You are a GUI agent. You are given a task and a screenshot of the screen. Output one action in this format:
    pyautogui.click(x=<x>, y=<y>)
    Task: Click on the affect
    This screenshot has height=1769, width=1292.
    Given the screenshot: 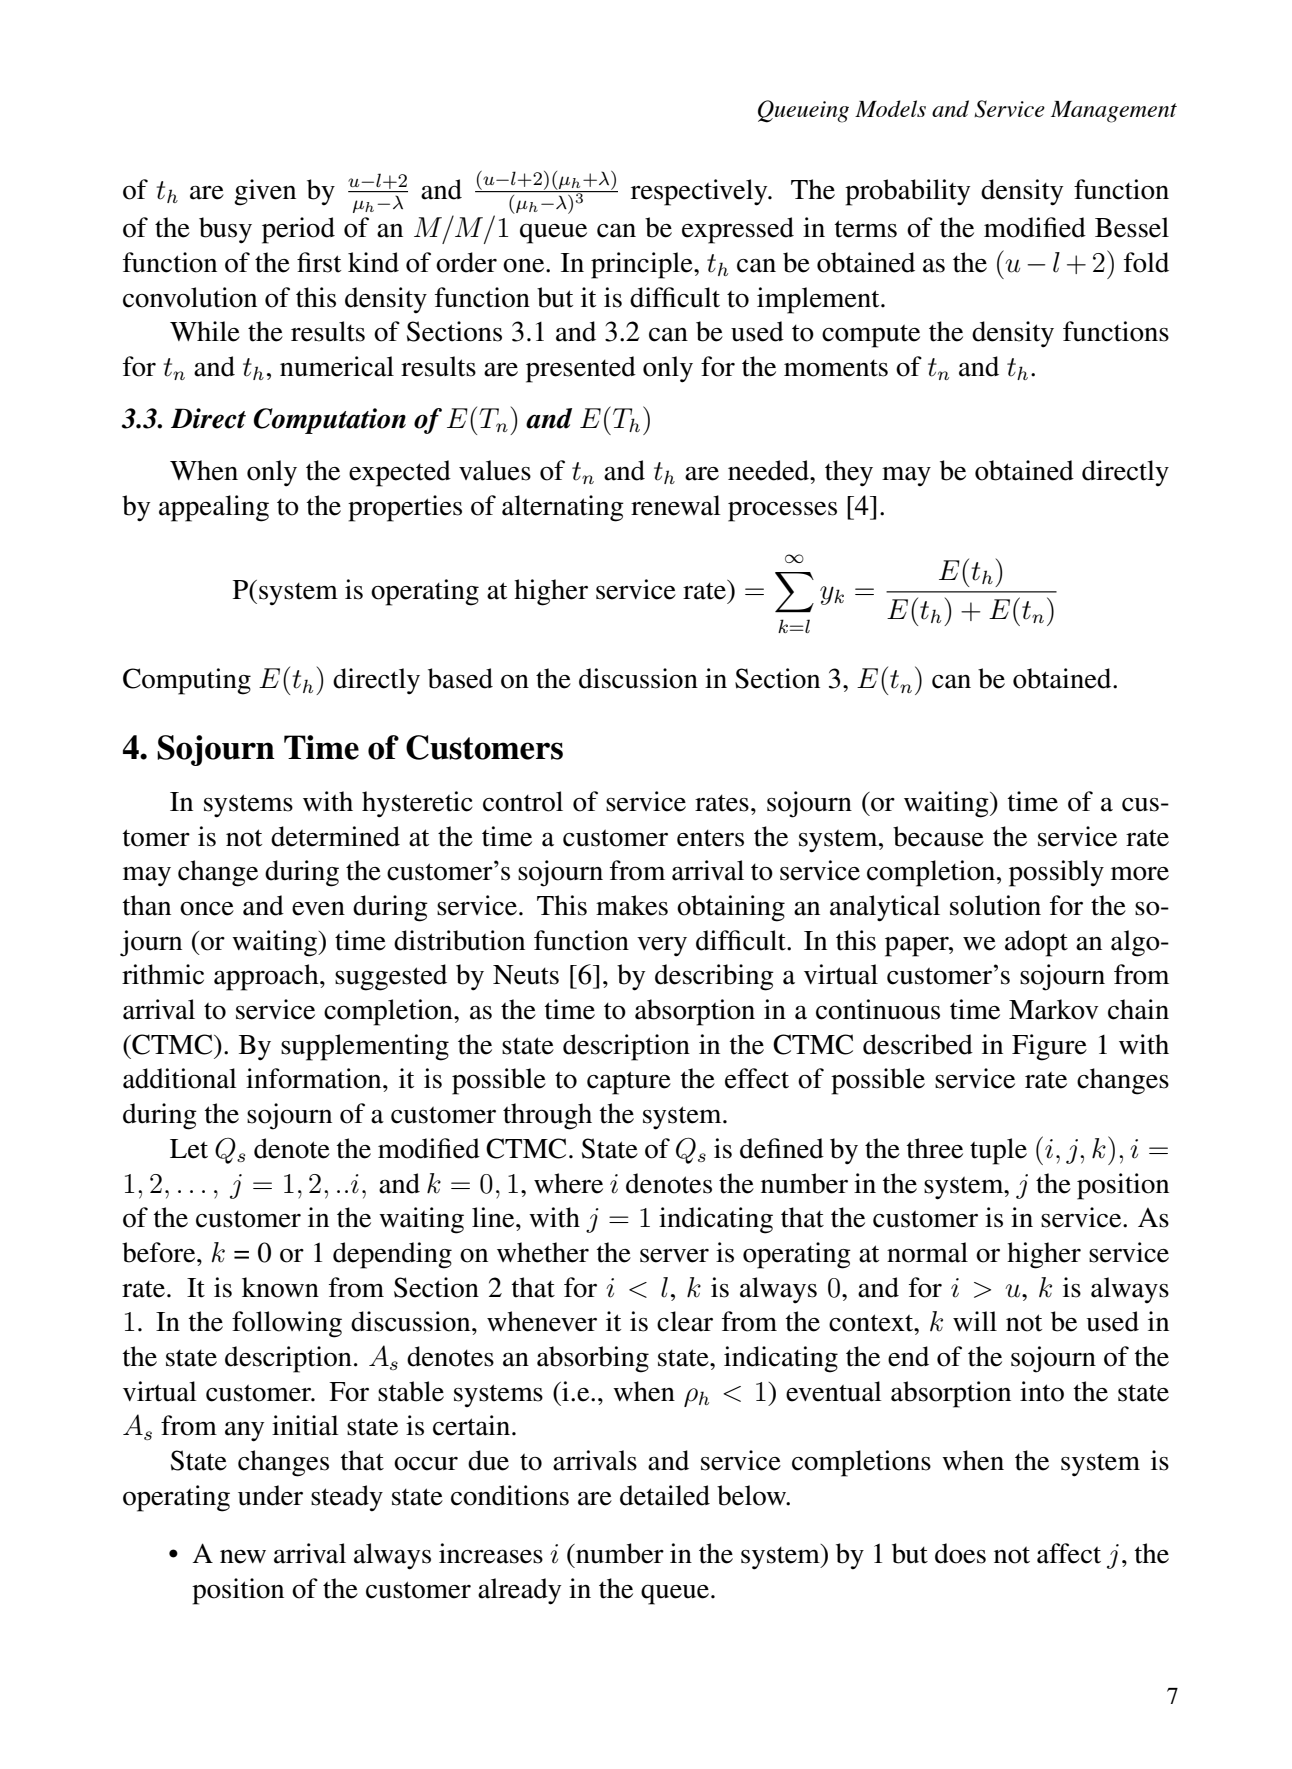 What is the action you would take?
    pyautogui.click(x=1069, y=1553)
